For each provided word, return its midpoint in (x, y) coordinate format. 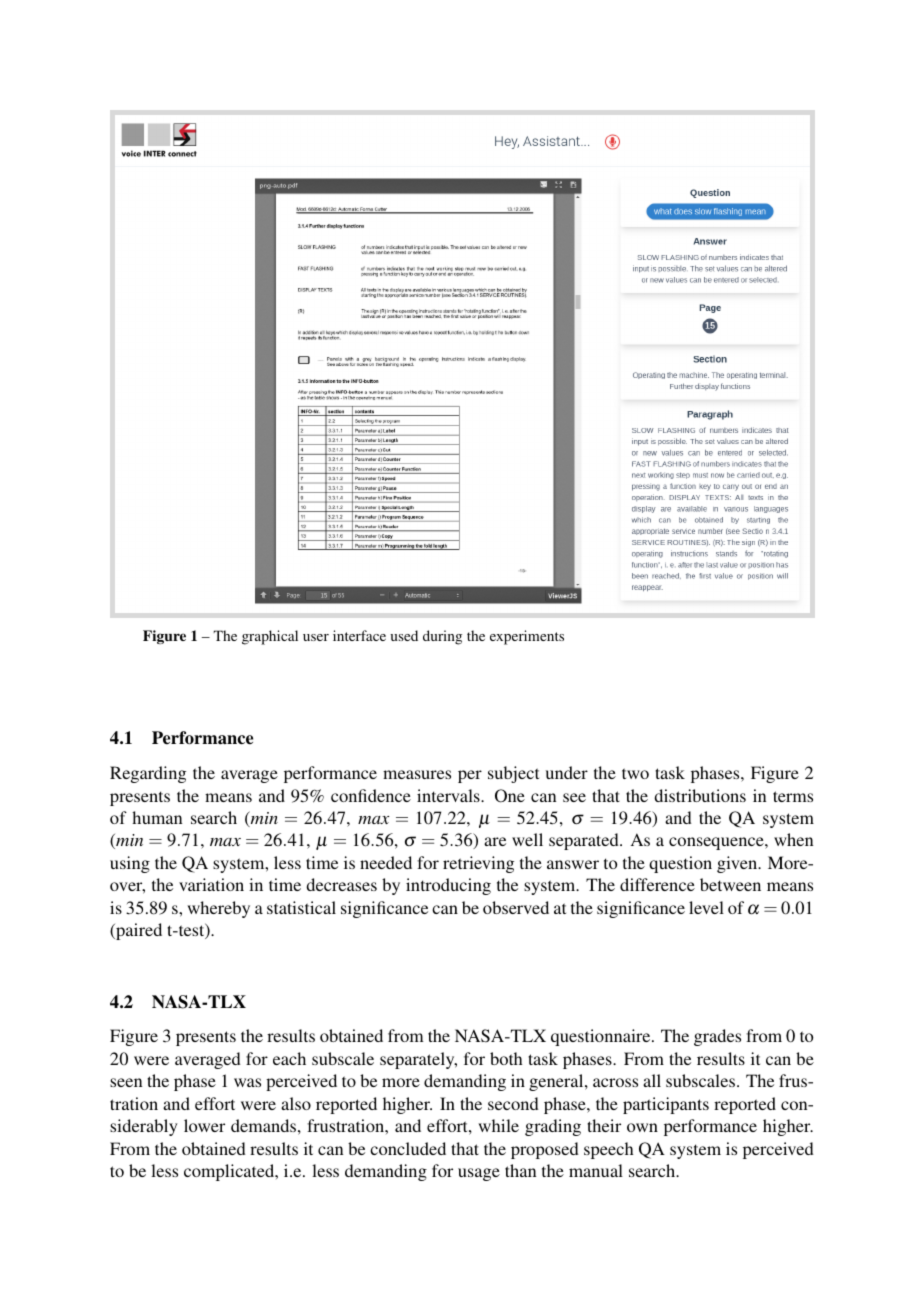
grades (717, 1037)
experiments (527, 637)
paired (138, 931)
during (442, 637)
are (495, 841)
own (642, 1127)
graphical (270, 637)
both (506, 1058)
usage (479, 1174)
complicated (230, 1172)
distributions (700, 795)
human (157, 817)
